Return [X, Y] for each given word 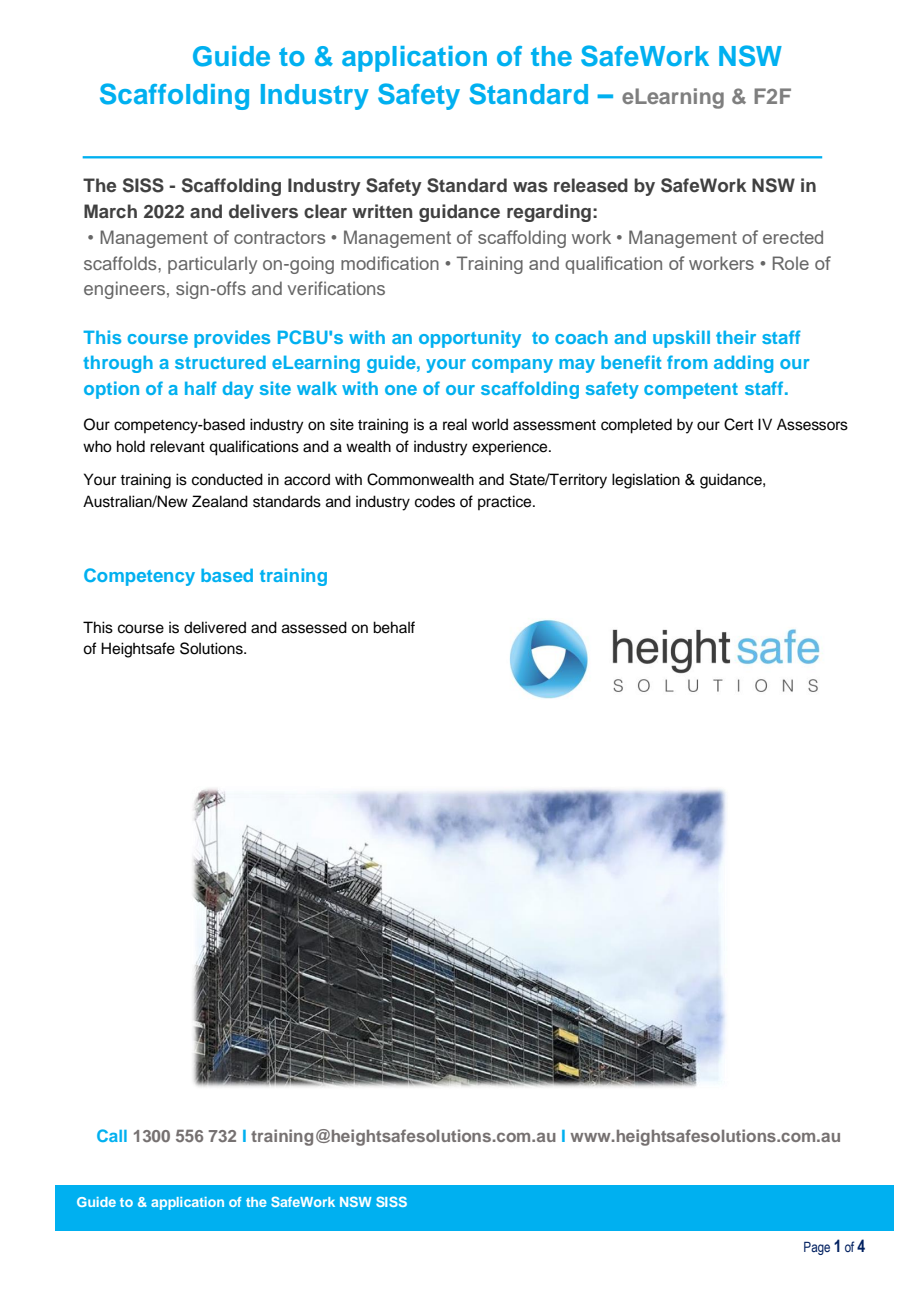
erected [793, 237]
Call [112, 1135]
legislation [646, 481]
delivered [215, 627]
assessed [314, 627]
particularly [212, 265]
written [382, 211]
